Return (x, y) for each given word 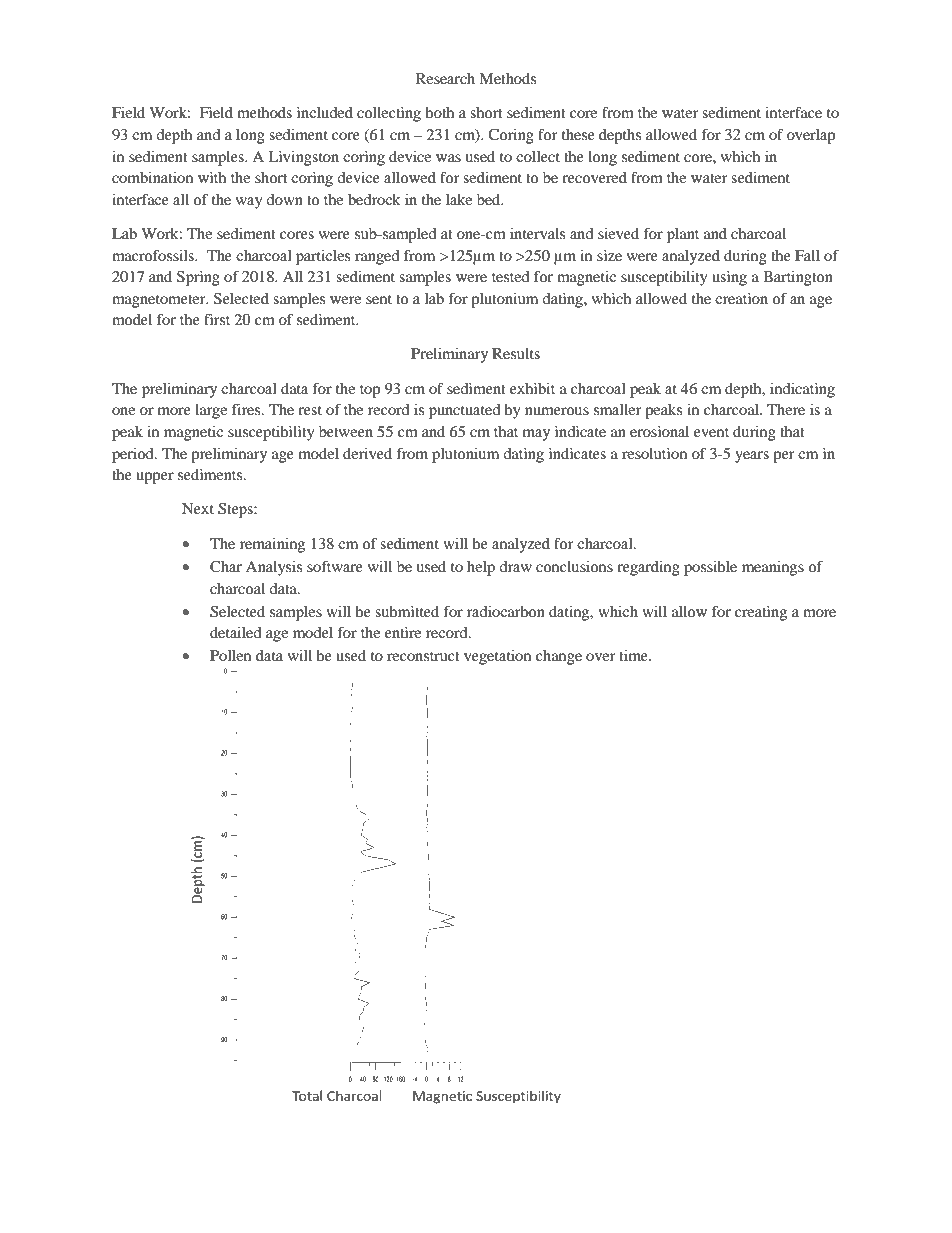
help (481, 568)
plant (683, 235)
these (578, 134)
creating (761, 613)
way (249, 203)
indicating (802, 390)
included (325, 112)
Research (445, 78)
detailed (235, 632)
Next (198, 508)
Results (516, 353)
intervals (537, 233)
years (752, 457)
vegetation (497, 657)
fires (247, 409)
